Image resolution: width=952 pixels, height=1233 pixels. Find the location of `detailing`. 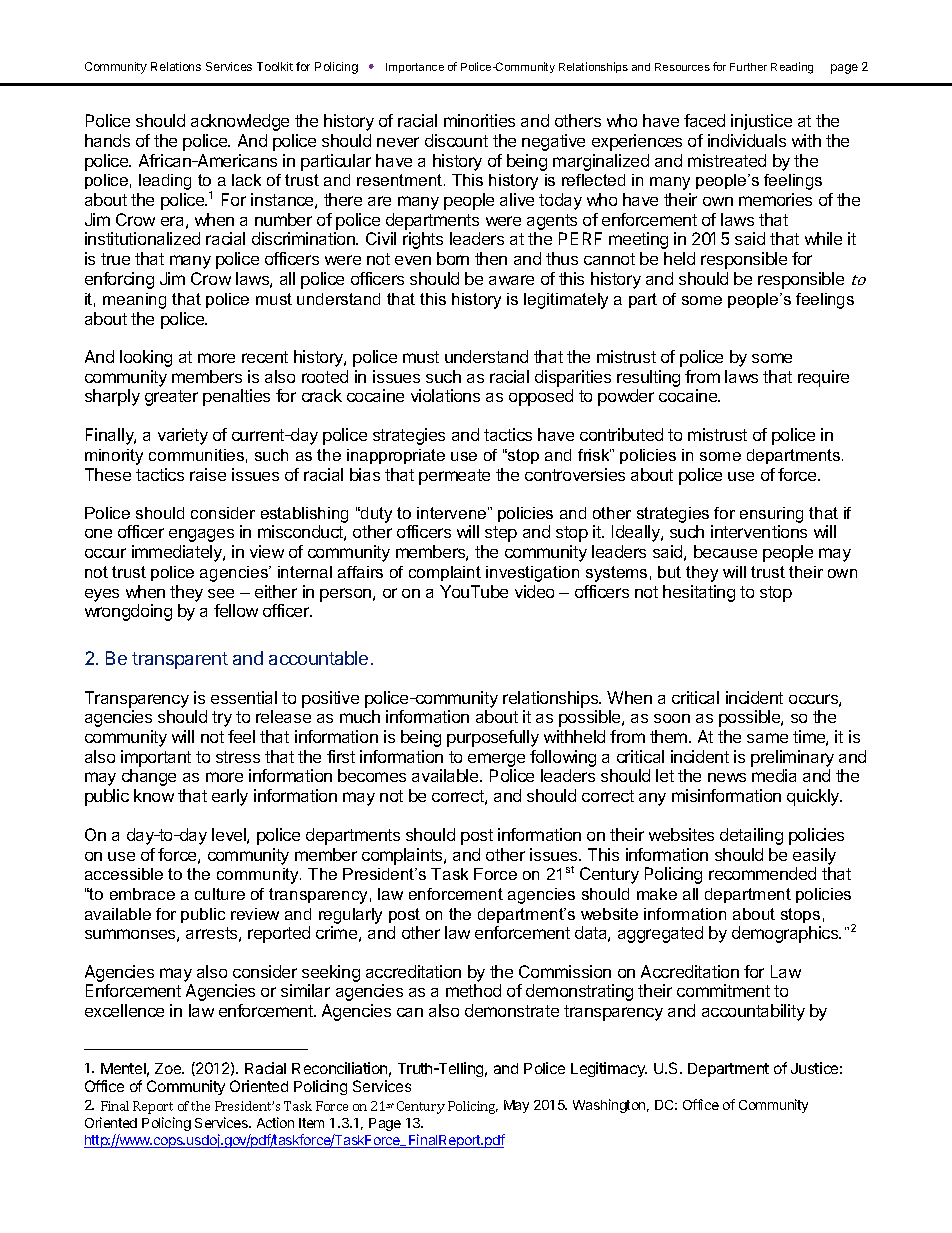

detailing is located at coordinates (751, 836).
